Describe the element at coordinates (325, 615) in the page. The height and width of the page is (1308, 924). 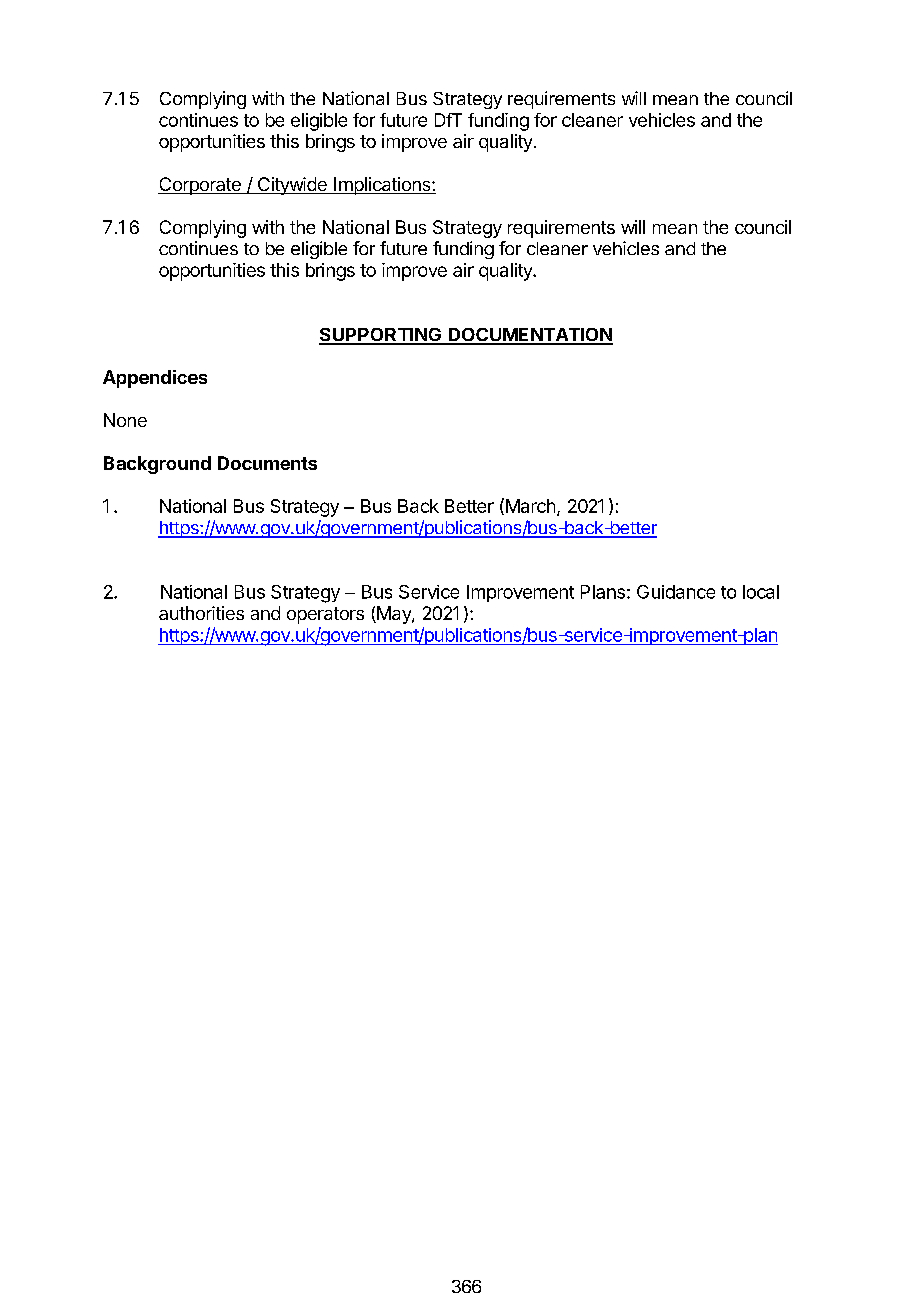
I see `operators` at that location.
